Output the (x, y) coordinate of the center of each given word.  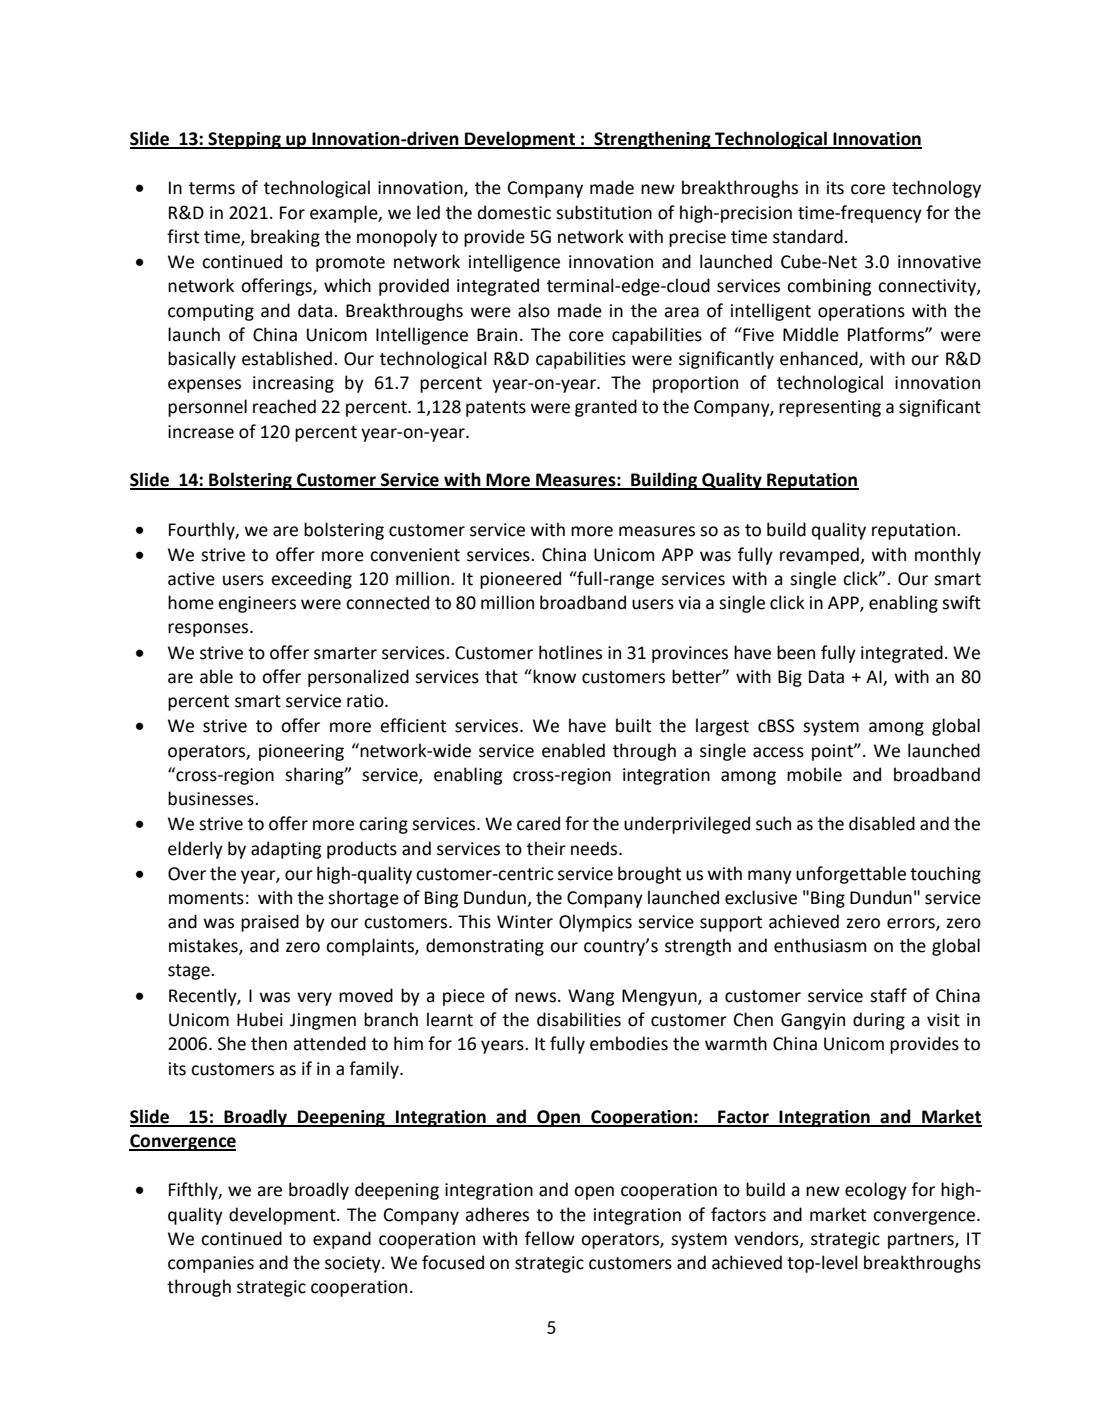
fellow (550, 1238)
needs (595, 848)
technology (936, 189)
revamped (820, 556)
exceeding (311, 580)
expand (342, 1240)
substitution (604, 212)
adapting (286, 850)
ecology (876, 1191)
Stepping (244, 140)
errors (912, 924)
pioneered (520, 580)
